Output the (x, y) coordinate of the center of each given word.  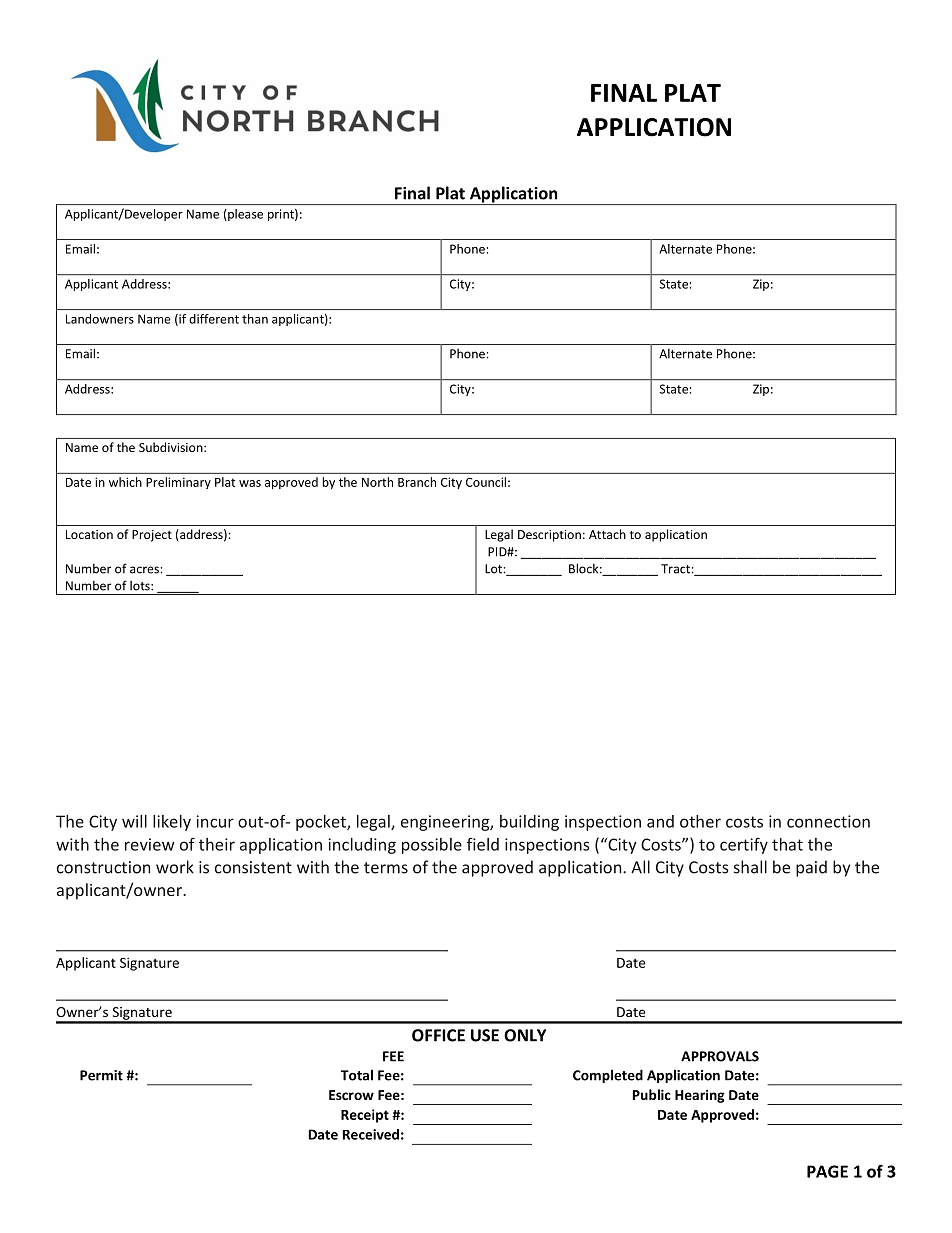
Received (371, 1134)
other (700, 821)
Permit (101, 1075)
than (255, 319)
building (529, 823)
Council (486, 482)
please (244, 215)
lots (141, 586)
